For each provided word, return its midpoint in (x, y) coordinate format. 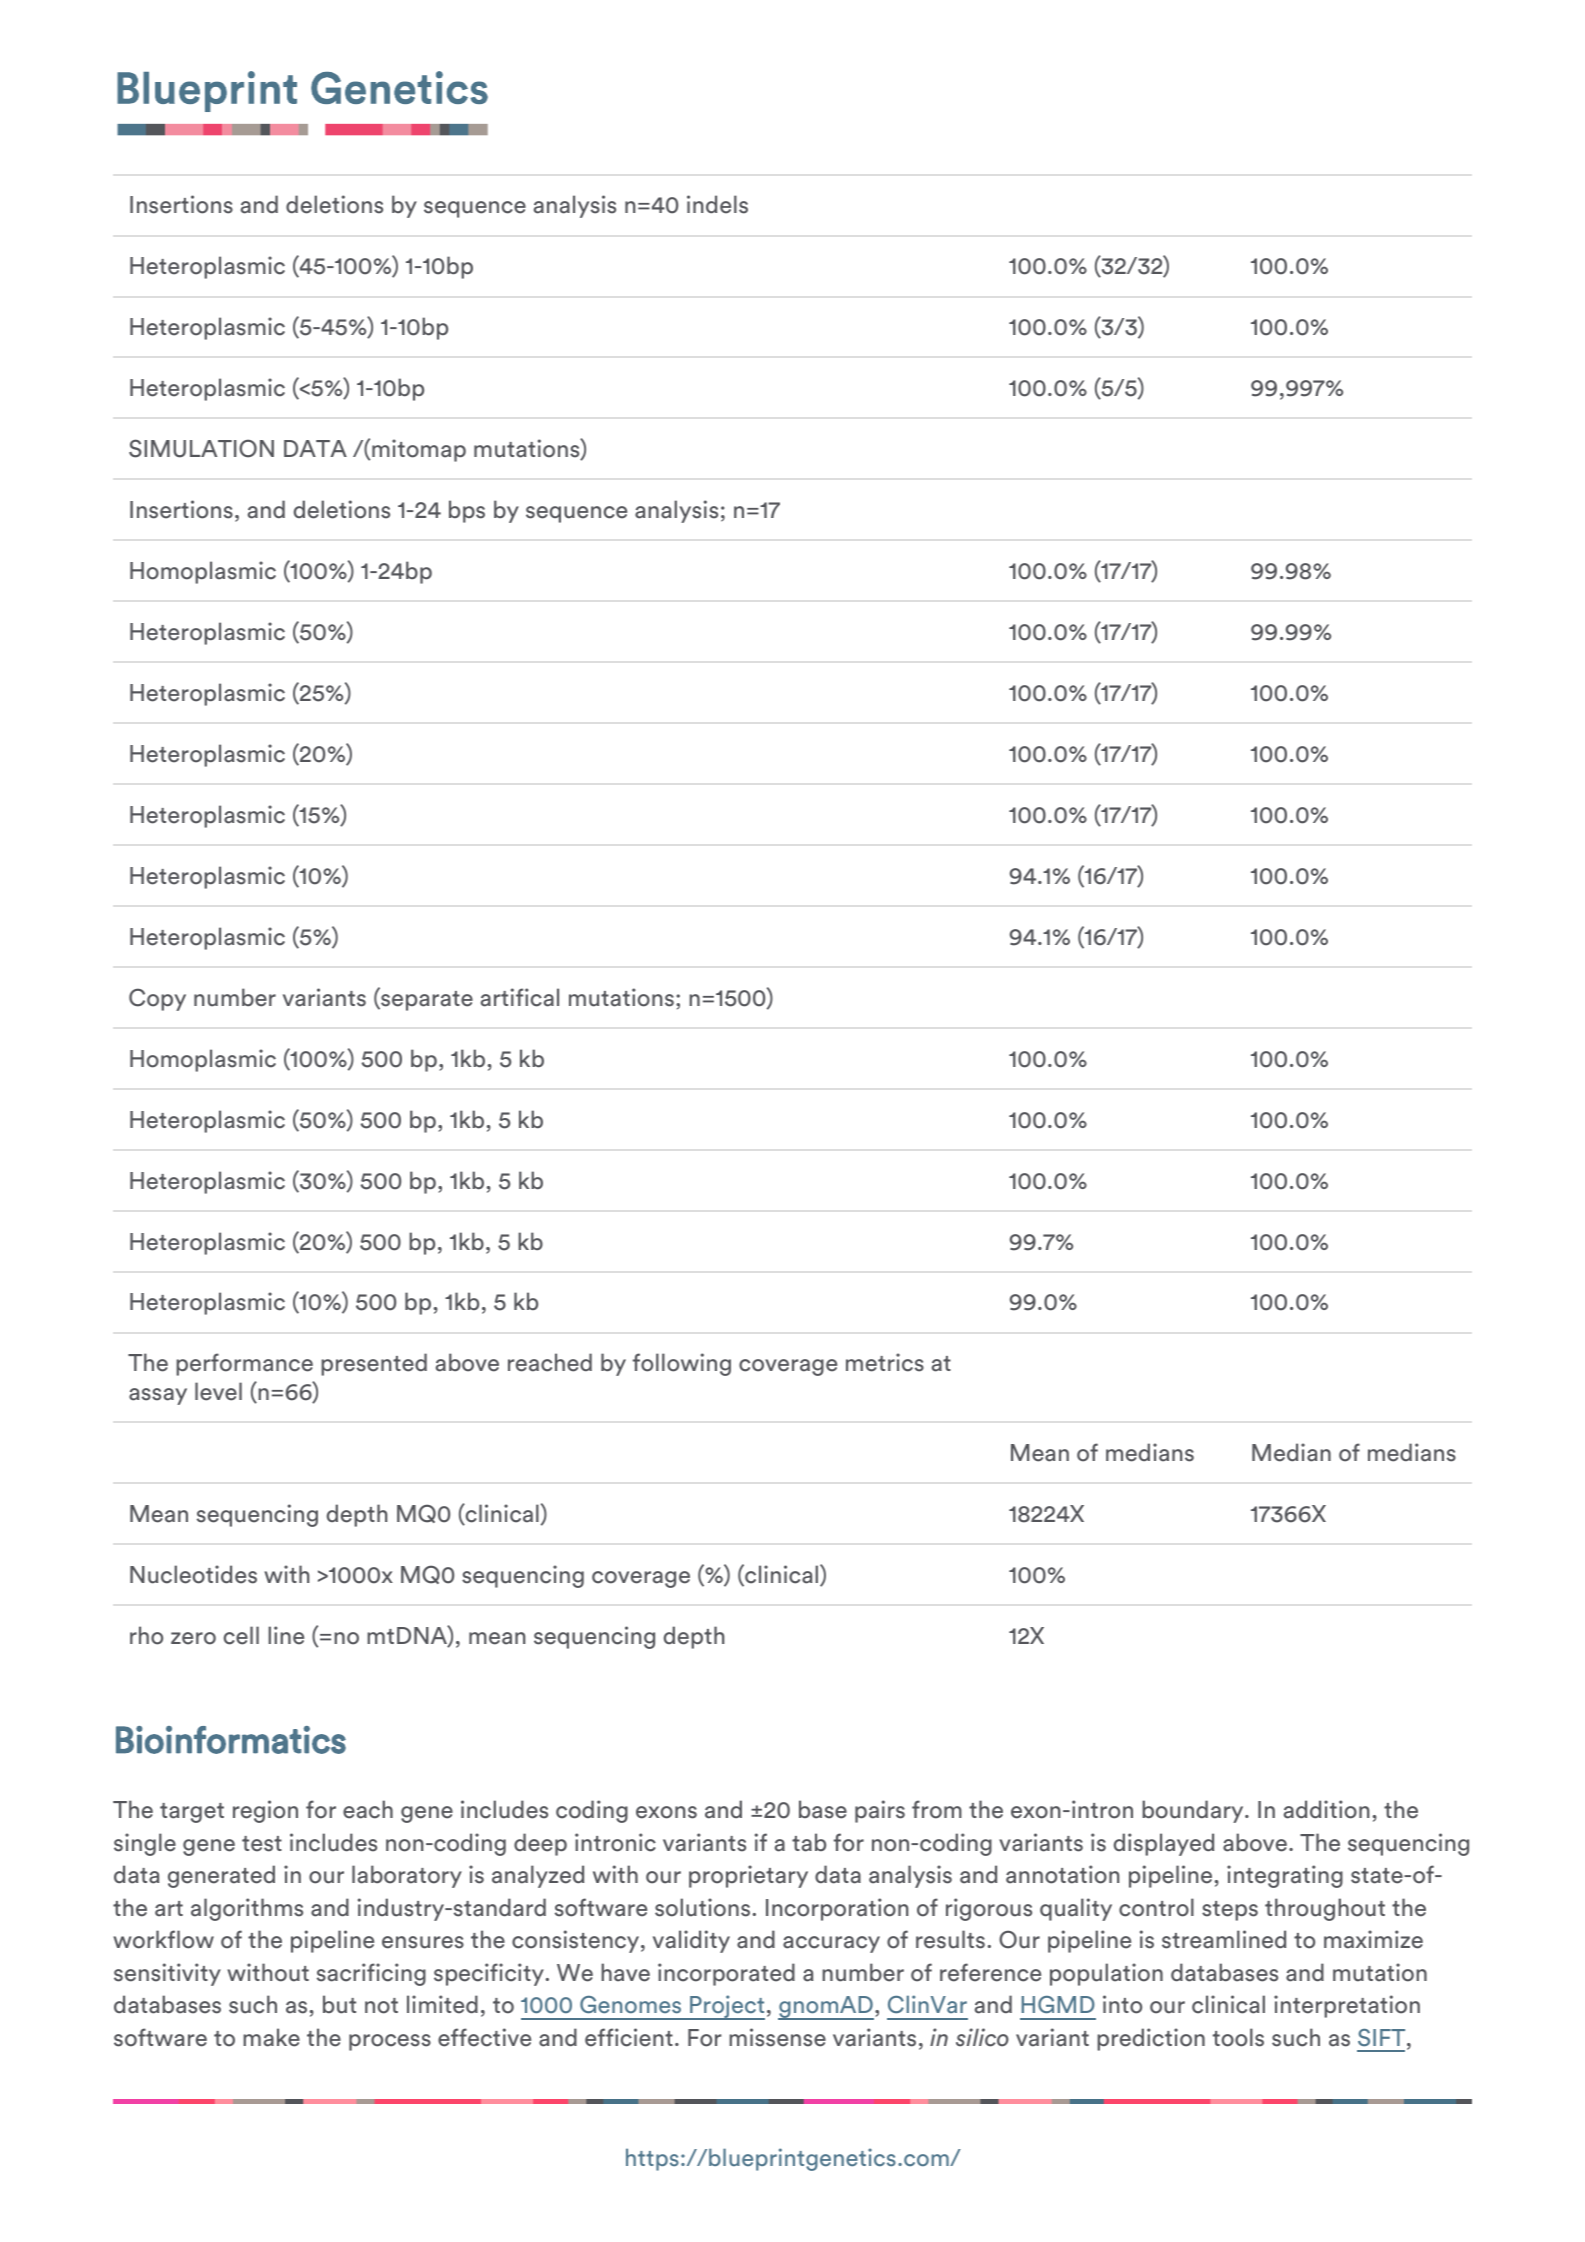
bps (467, 511)
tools (1238, 2037)
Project (726, 2007)
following (682, 1364)
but (339, 2004)
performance (244, 1364)
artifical (520, 997)
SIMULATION (201, 448)
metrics (885, 1362)
